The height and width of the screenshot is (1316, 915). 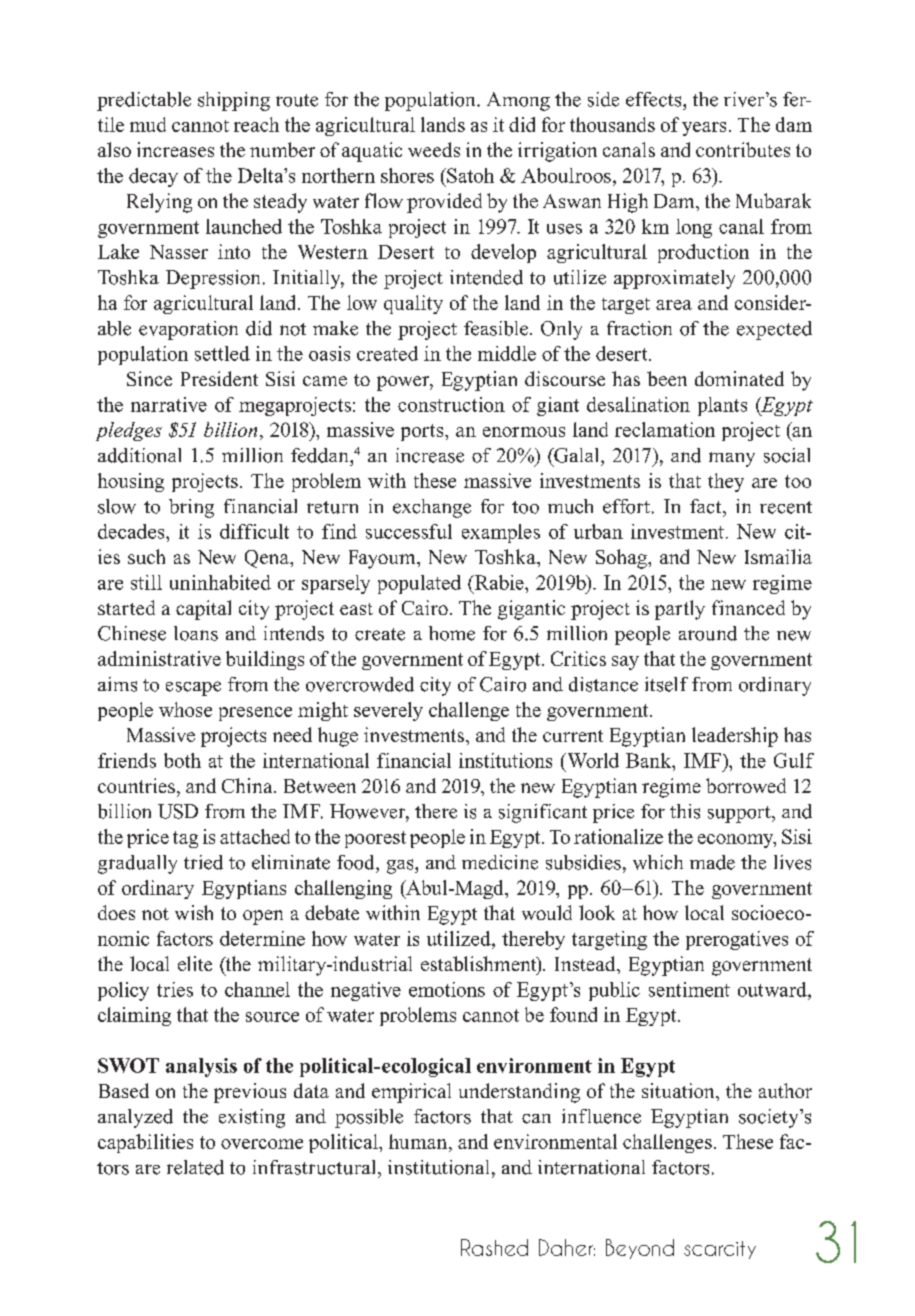 What do you see at coordinates (434, 149) in the screenshot?
I see `weeds` at bounding box center [434, 149].
